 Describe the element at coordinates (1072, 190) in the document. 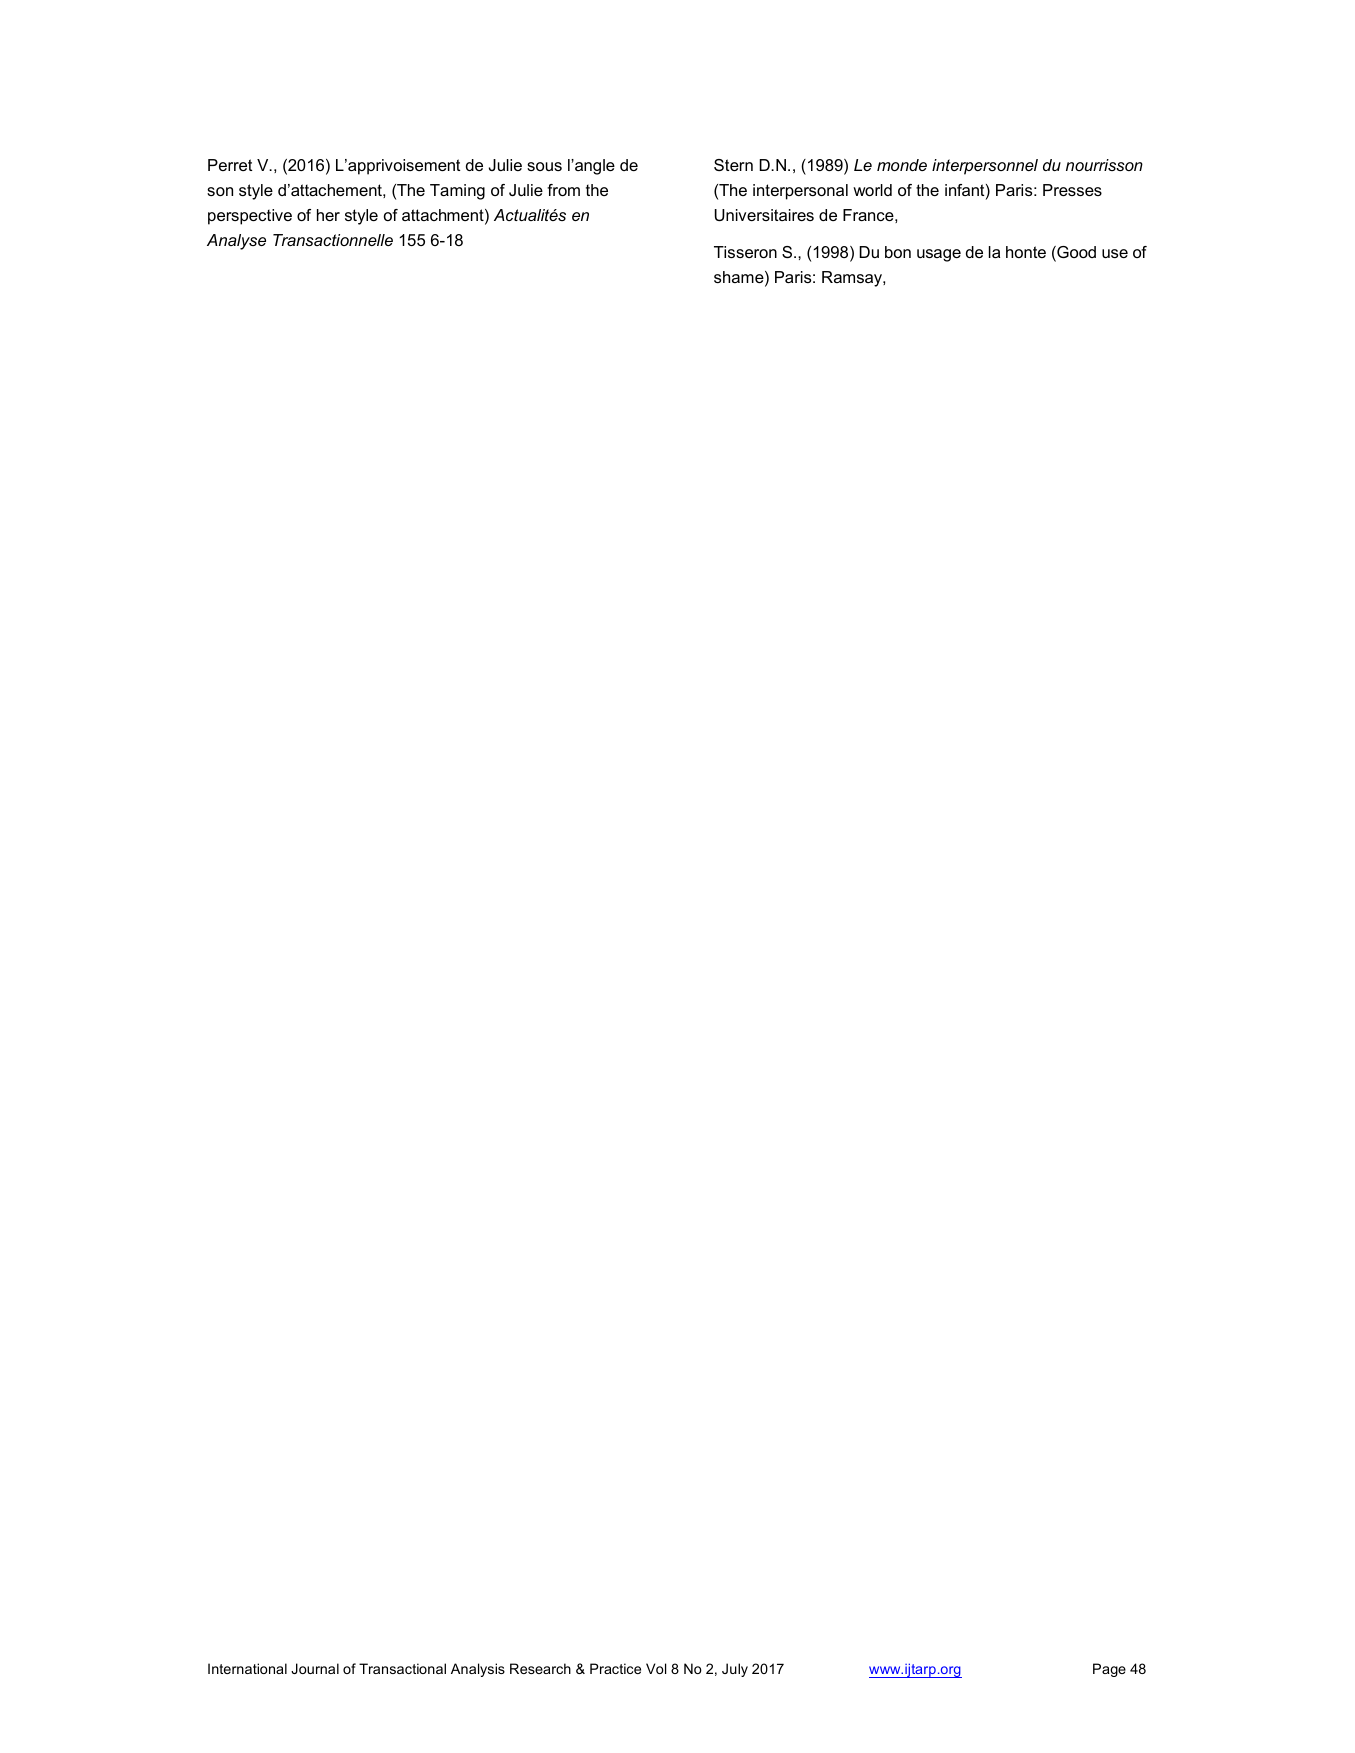

I see `Presses` at that location.
